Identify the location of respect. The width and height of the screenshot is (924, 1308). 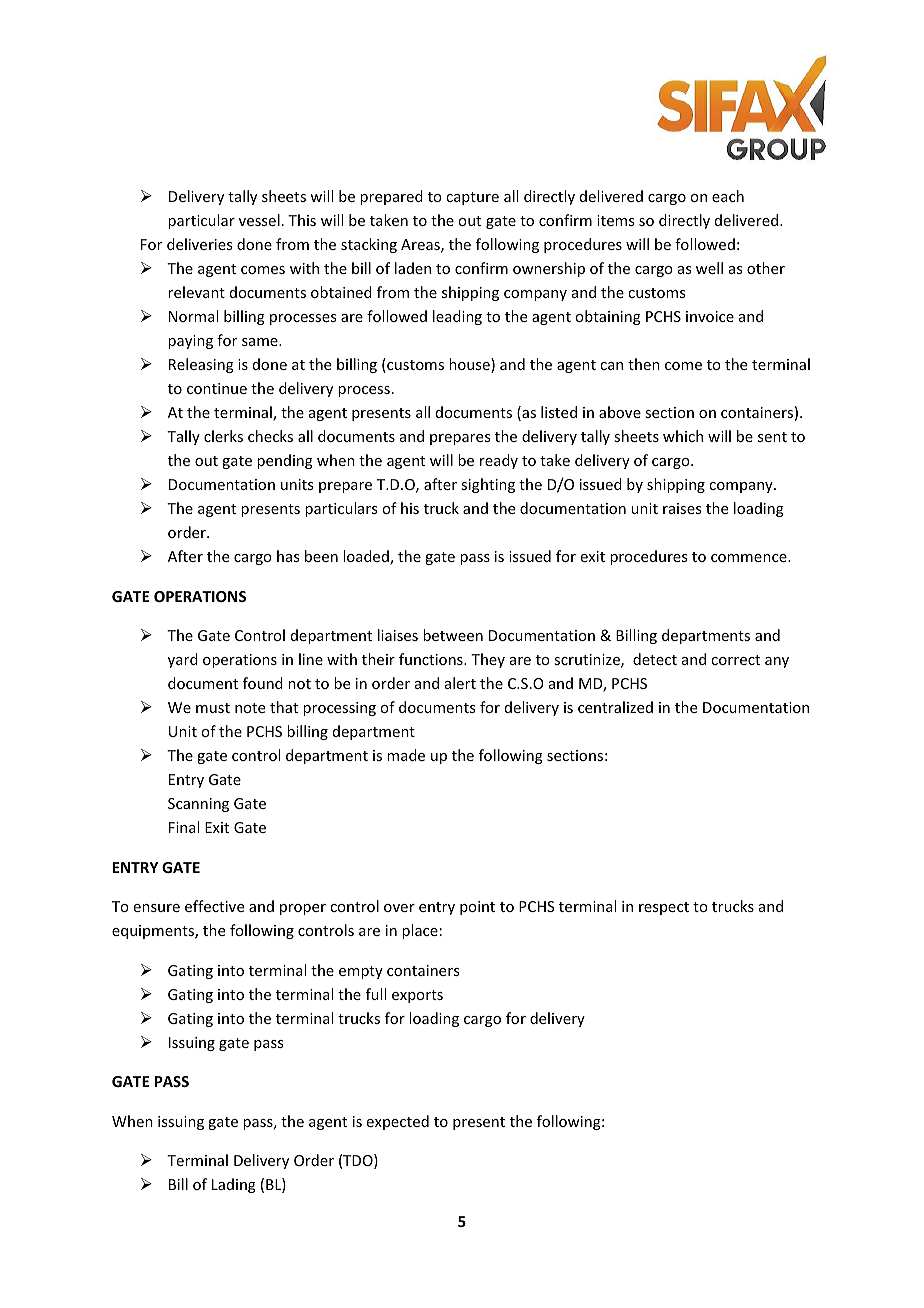
(664, 908).
